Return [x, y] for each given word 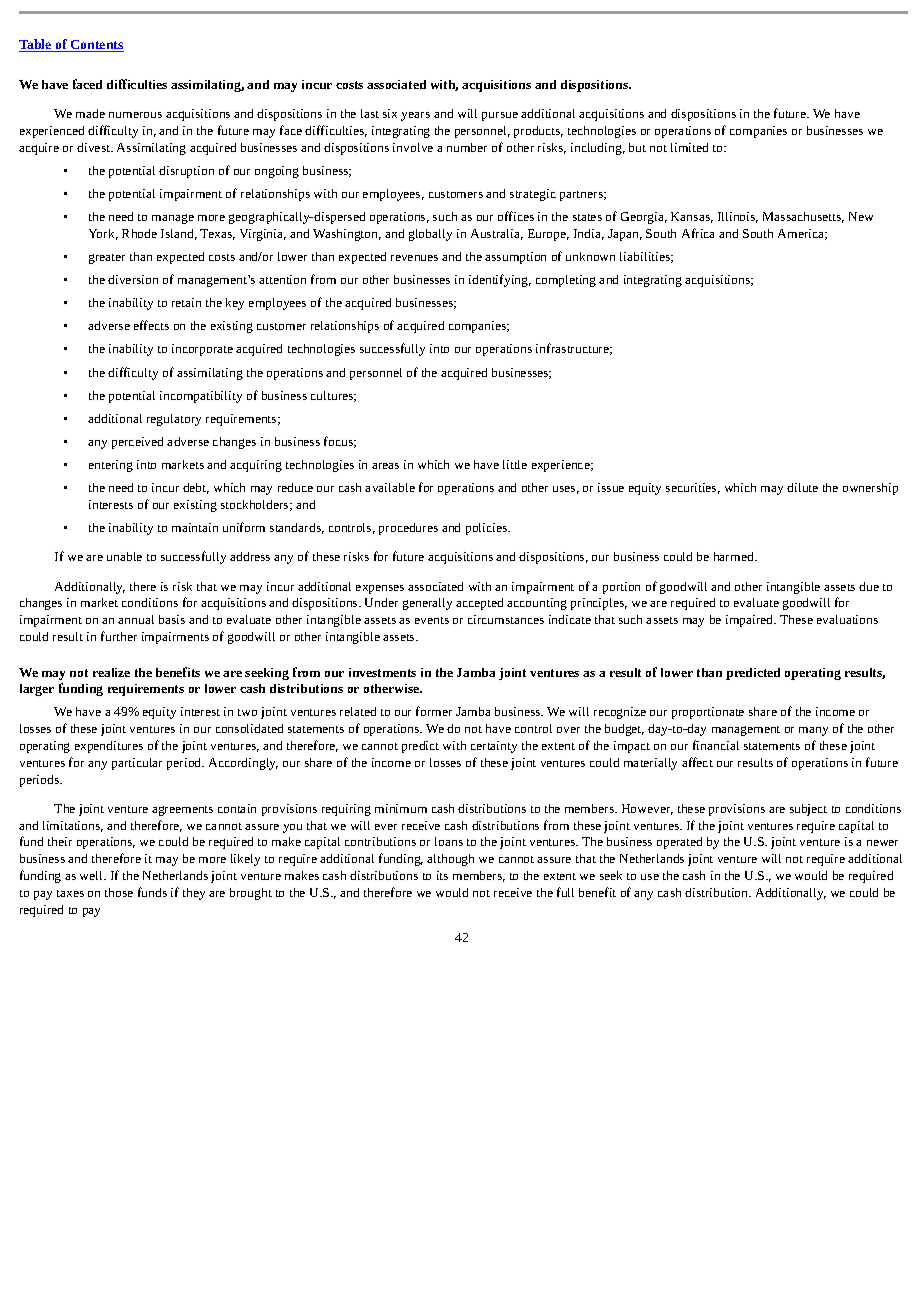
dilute [802, 487]
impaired [750, 621]
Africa [698, 233]
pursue [500, 116]
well [92, 875]
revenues [414, 258]
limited [689, 147]
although [450, 860]
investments [382, 672]
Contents [96, 46]
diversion [133, 279]
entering [111, 466]
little [515, 464]
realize [111, 672]
